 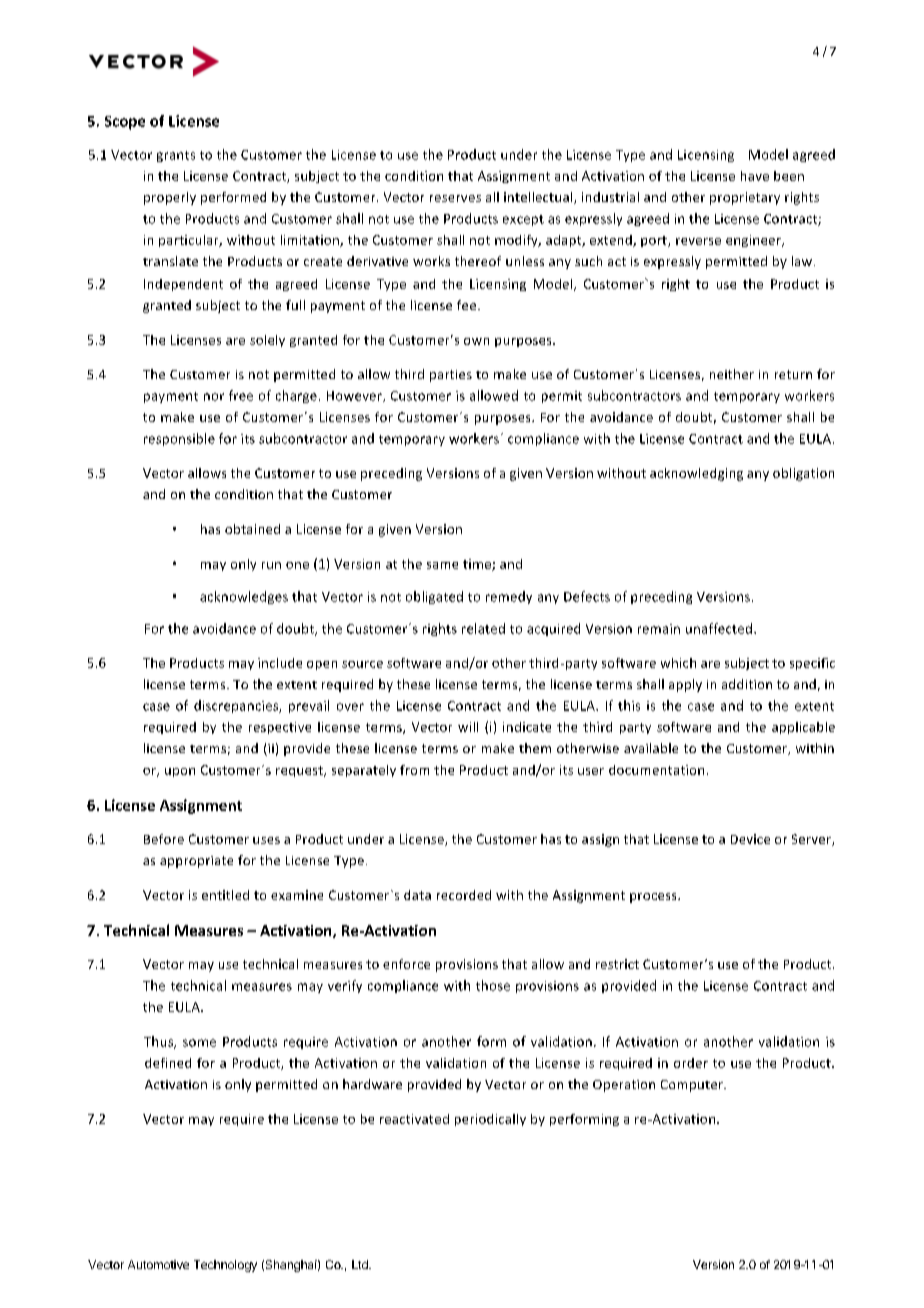 What do you see at coordinates (455, 198) in the image?
I see `reserves` at bounding box center [455, 198].
